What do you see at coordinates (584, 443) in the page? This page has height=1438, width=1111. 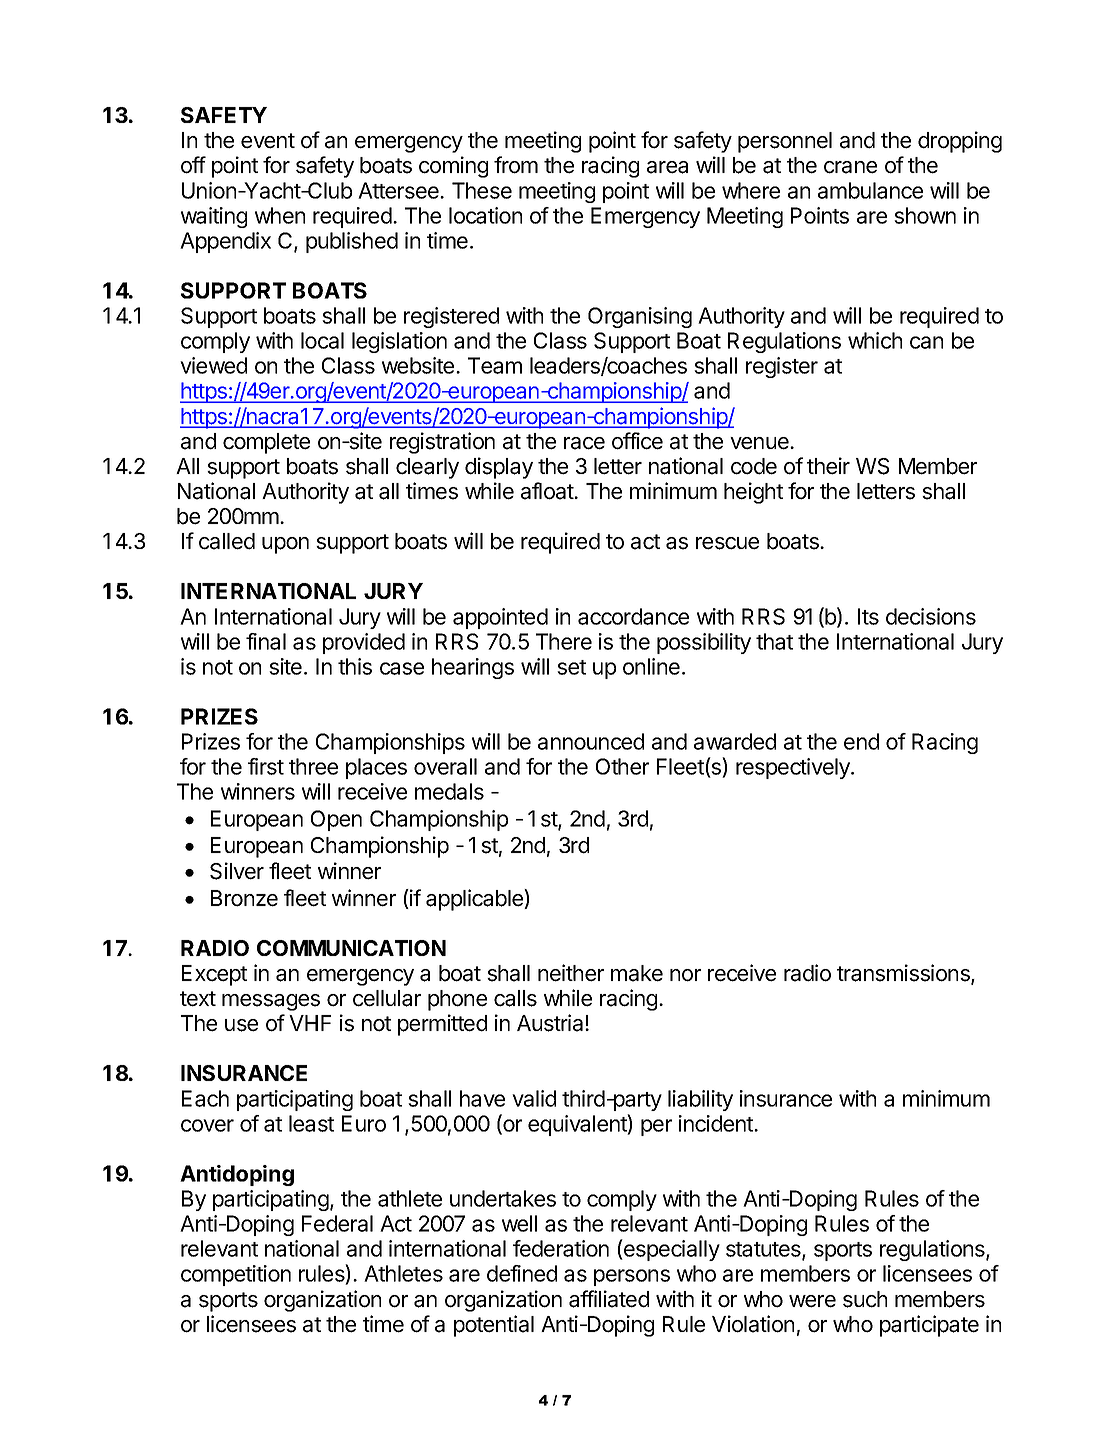 I see `race` at bounding box center [584, 443].
